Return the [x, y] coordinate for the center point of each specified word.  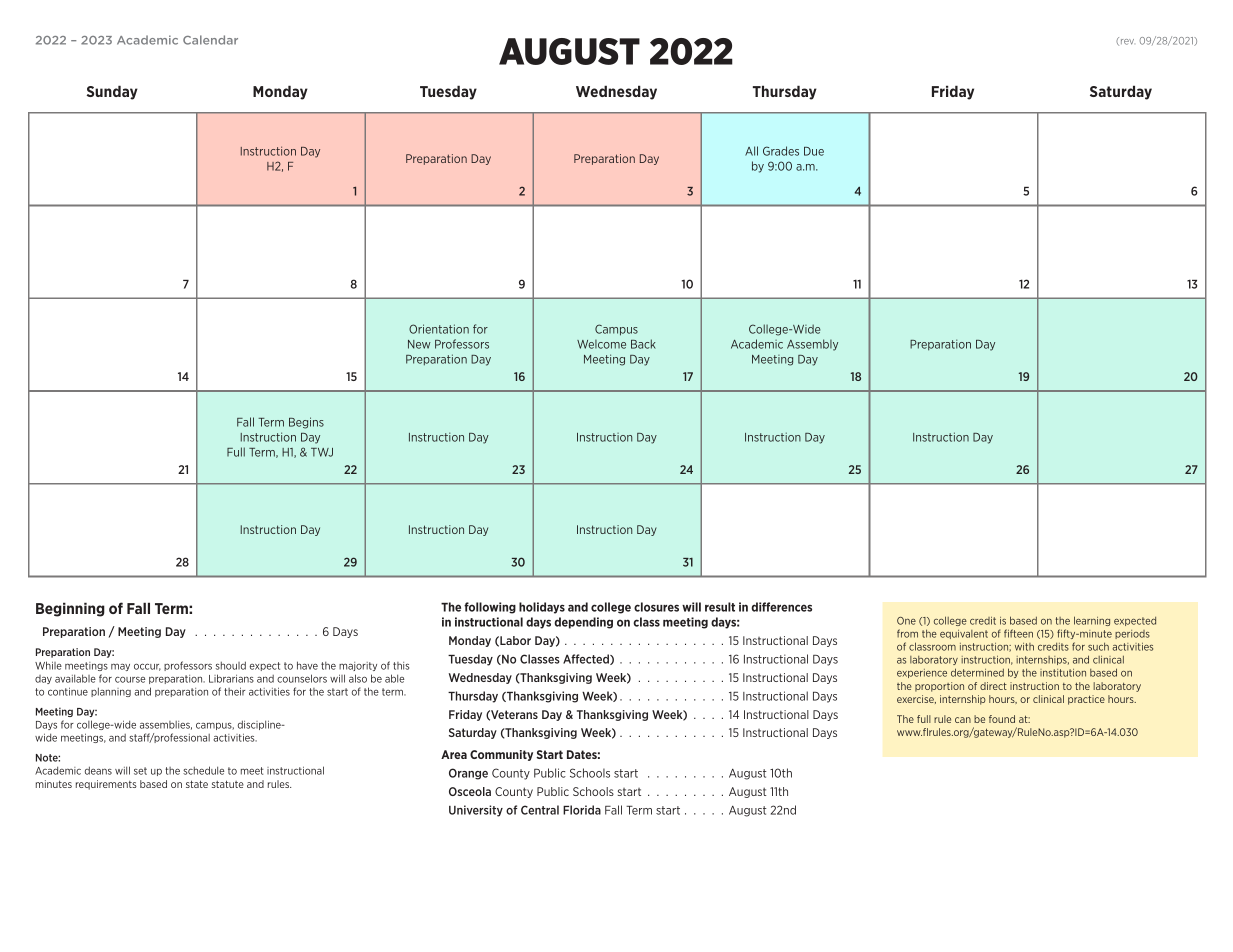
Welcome [601, 344]
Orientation [439, 329]
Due [814, 151]
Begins [306, 423]
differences [781, 607]
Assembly [812, 345]
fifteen [1018, 633]
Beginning [70, 609]
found [1002, 719]
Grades [781, 151]
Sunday [112, 92]
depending [583, 623]
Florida [582, 810]
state [197, 784]
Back [643, 344]
